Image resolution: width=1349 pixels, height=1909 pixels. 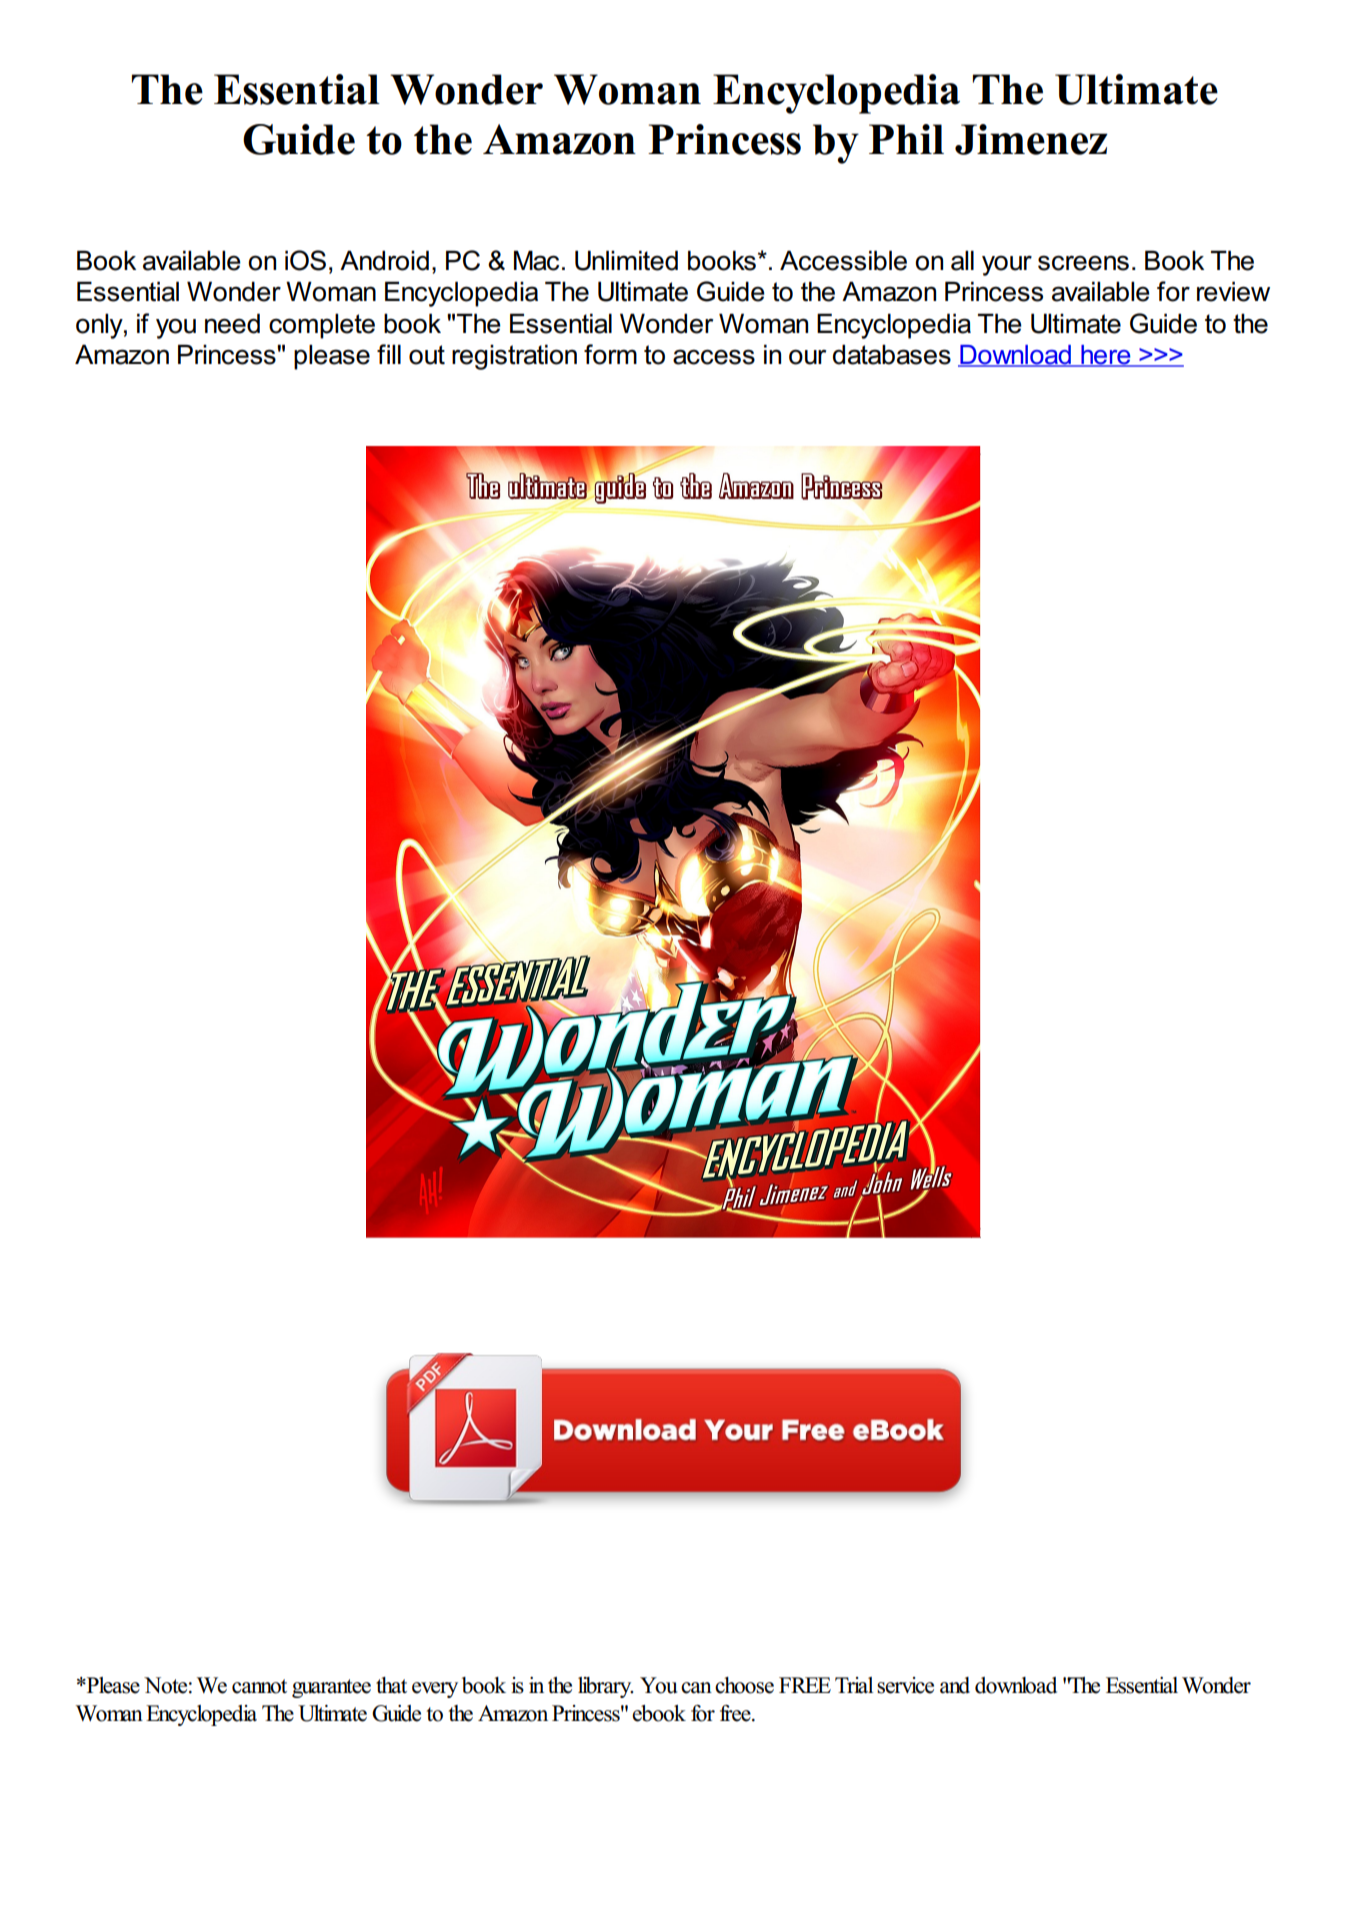 I want to click on choose, so click(x=744, y=1685).
